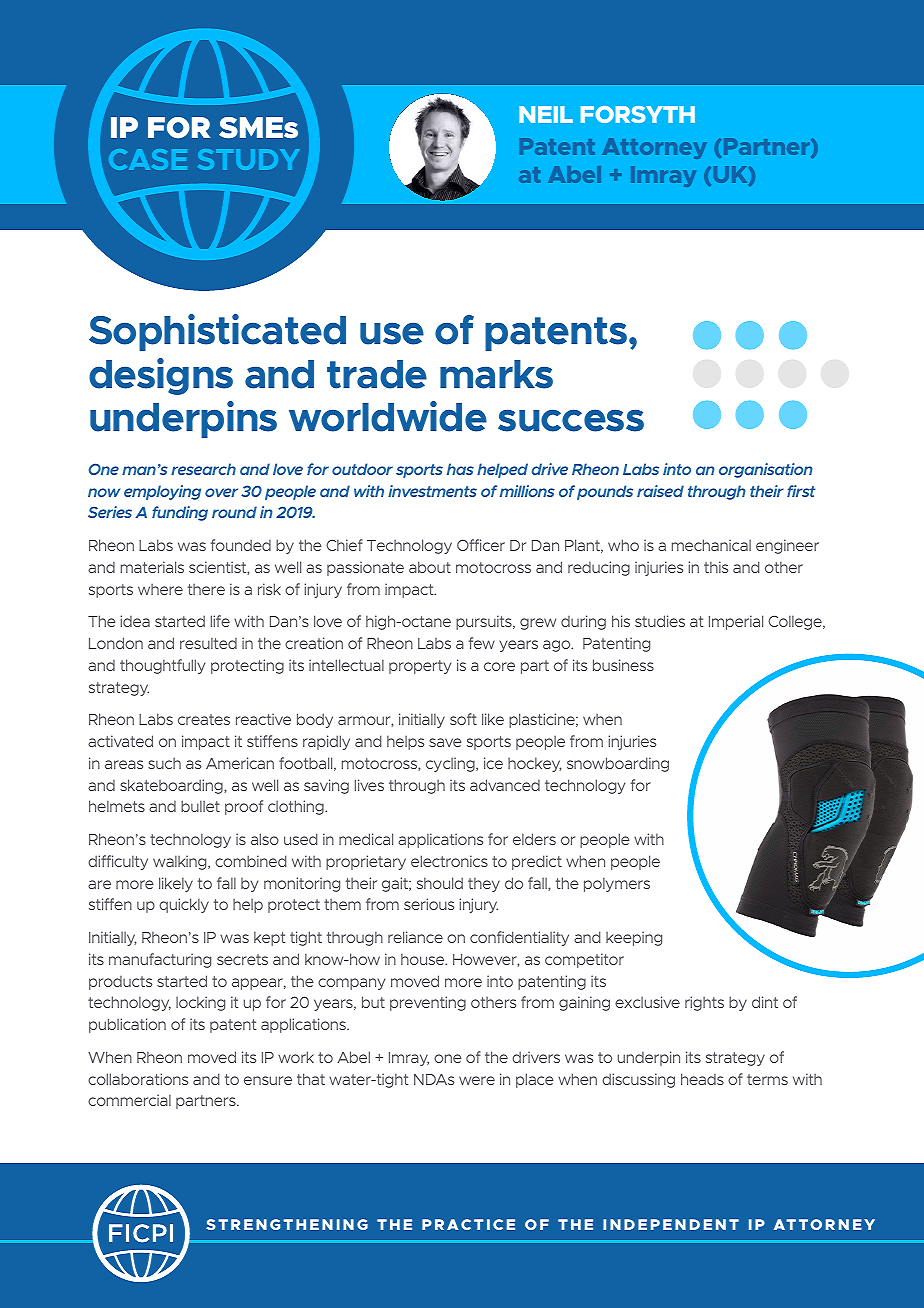  What do you see at coordinates (449, 861) in the screenshot?
I see `electronics` at bounding box center [449, 861].
